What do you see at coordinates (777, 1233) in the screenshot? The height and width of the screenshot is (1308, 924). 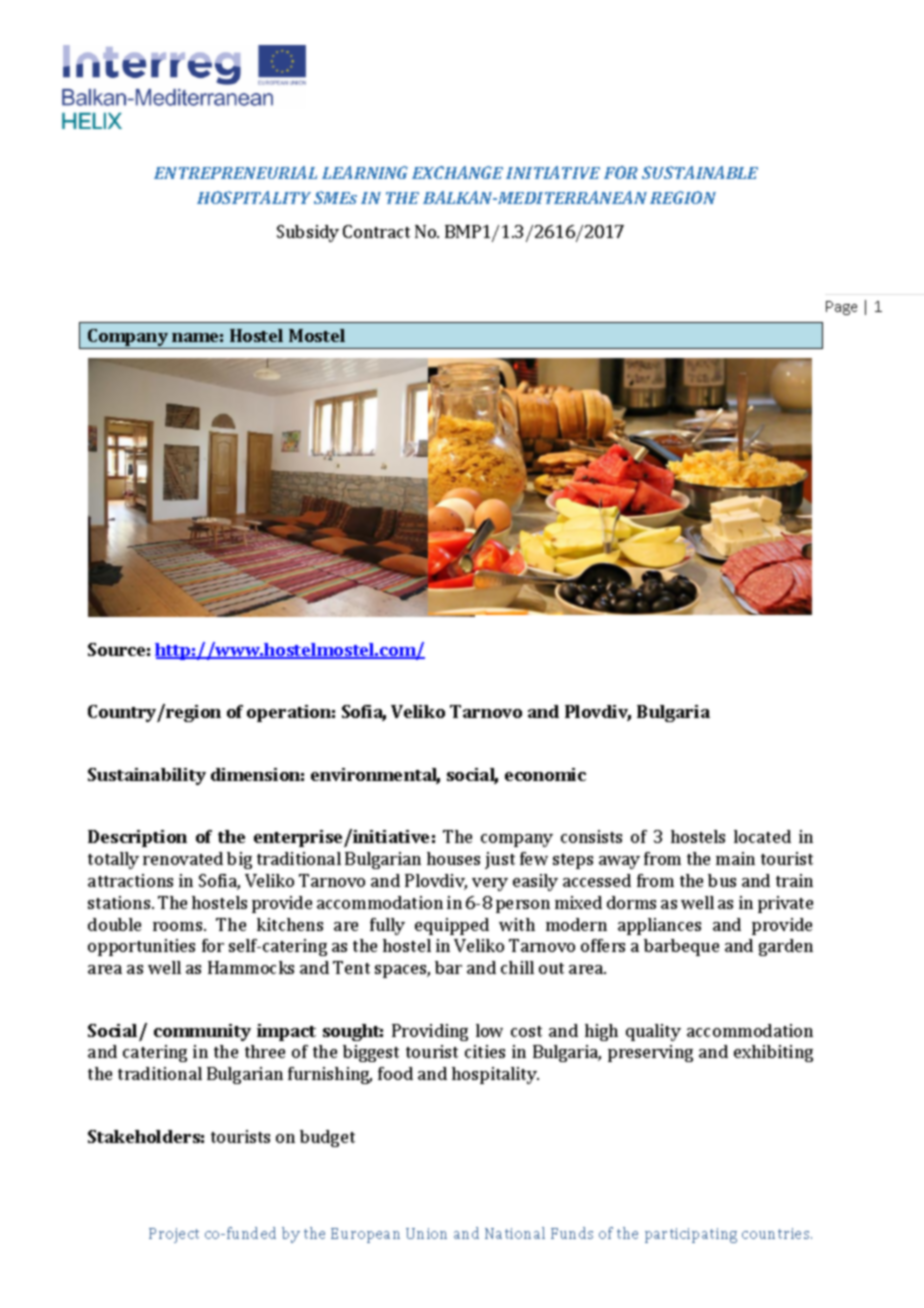 I see `countries` at bounding box center [777, 1233].
